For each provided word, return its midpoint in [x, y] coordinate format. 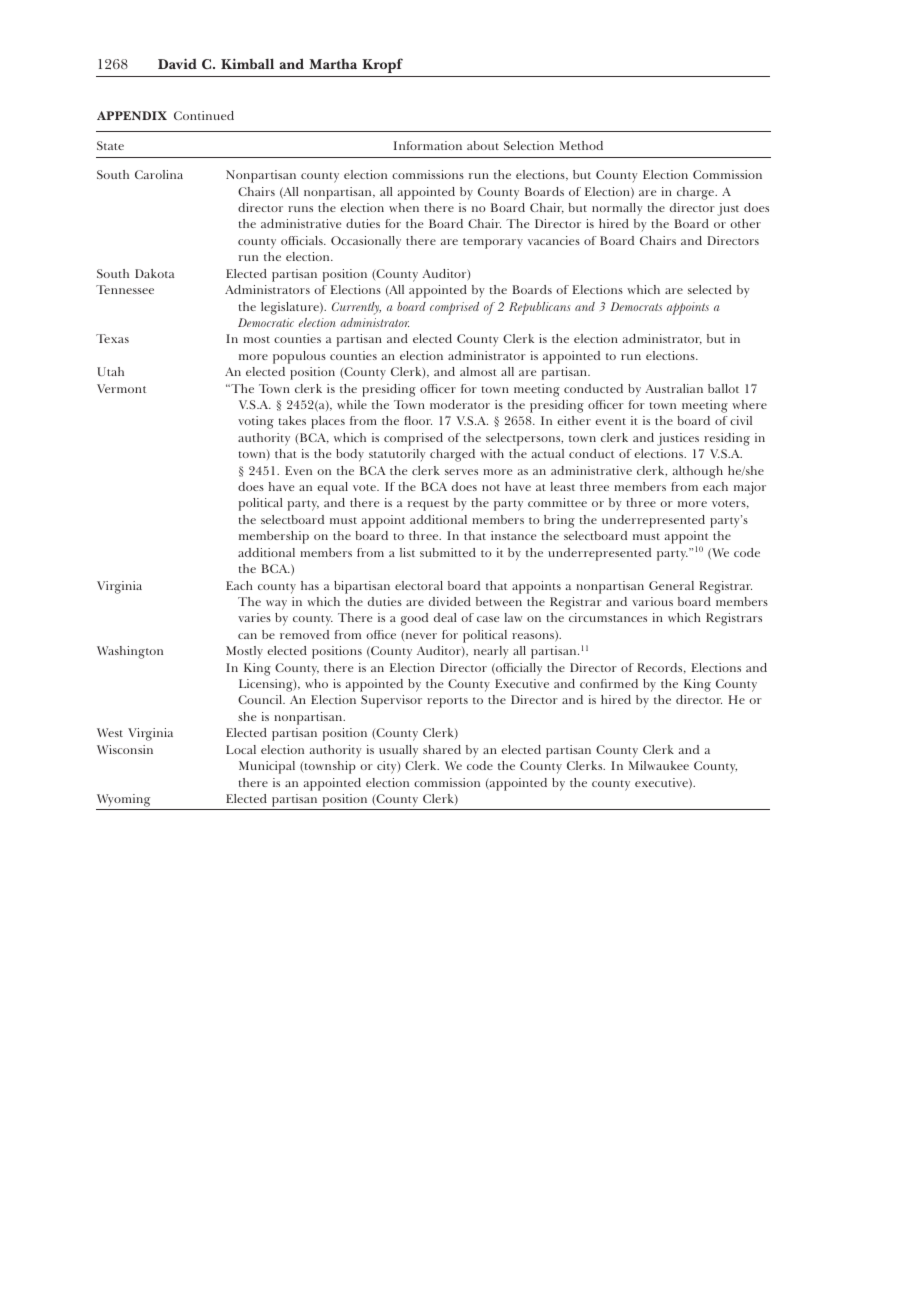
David [177, 63]
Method [581, 145]
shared [442, 749]
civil [741, 420]
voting [256, 422]
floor [418, 420]
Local [241, 749]
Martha [333, 64]
